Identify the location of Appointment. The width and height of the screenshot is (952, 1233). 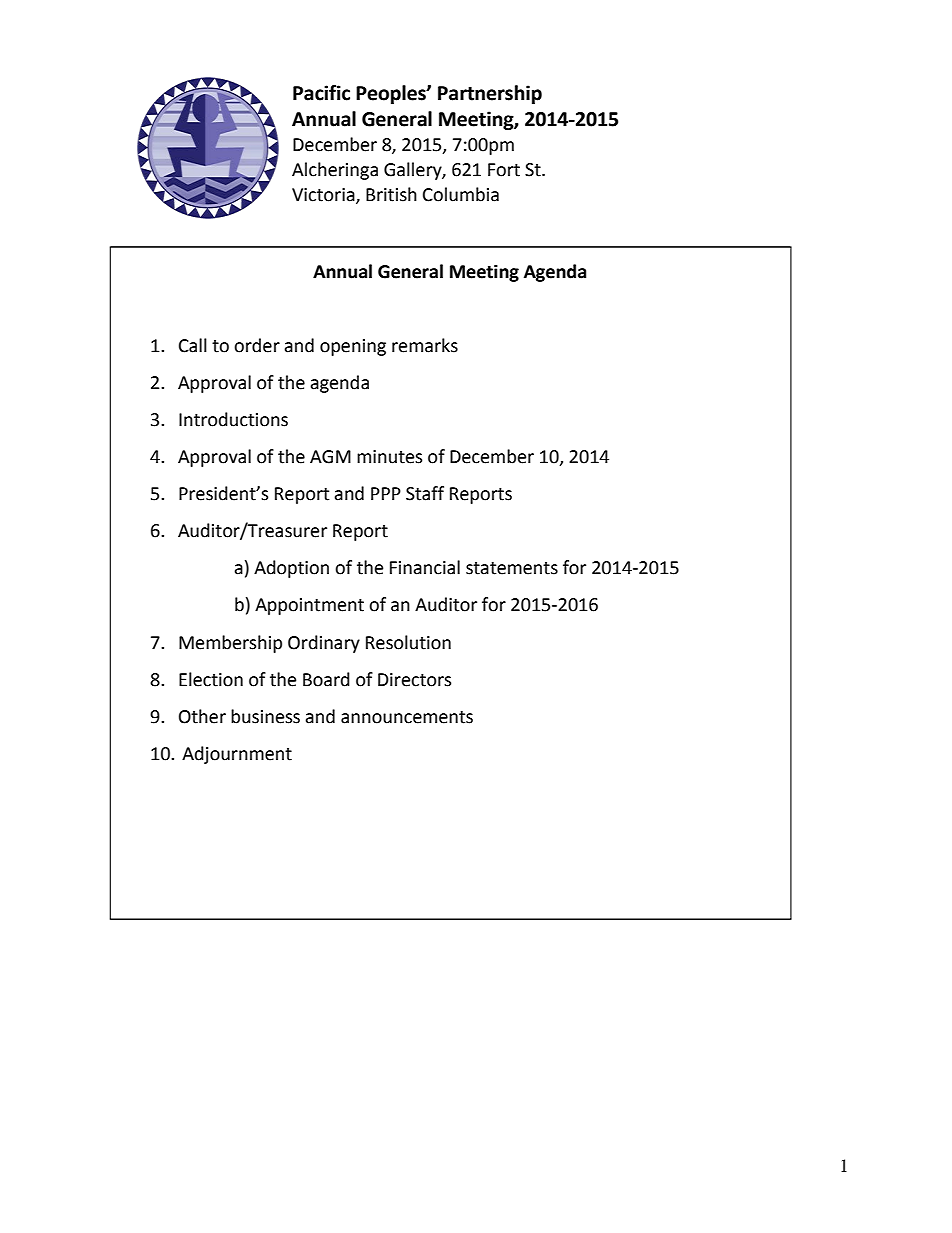
(309, 606).
